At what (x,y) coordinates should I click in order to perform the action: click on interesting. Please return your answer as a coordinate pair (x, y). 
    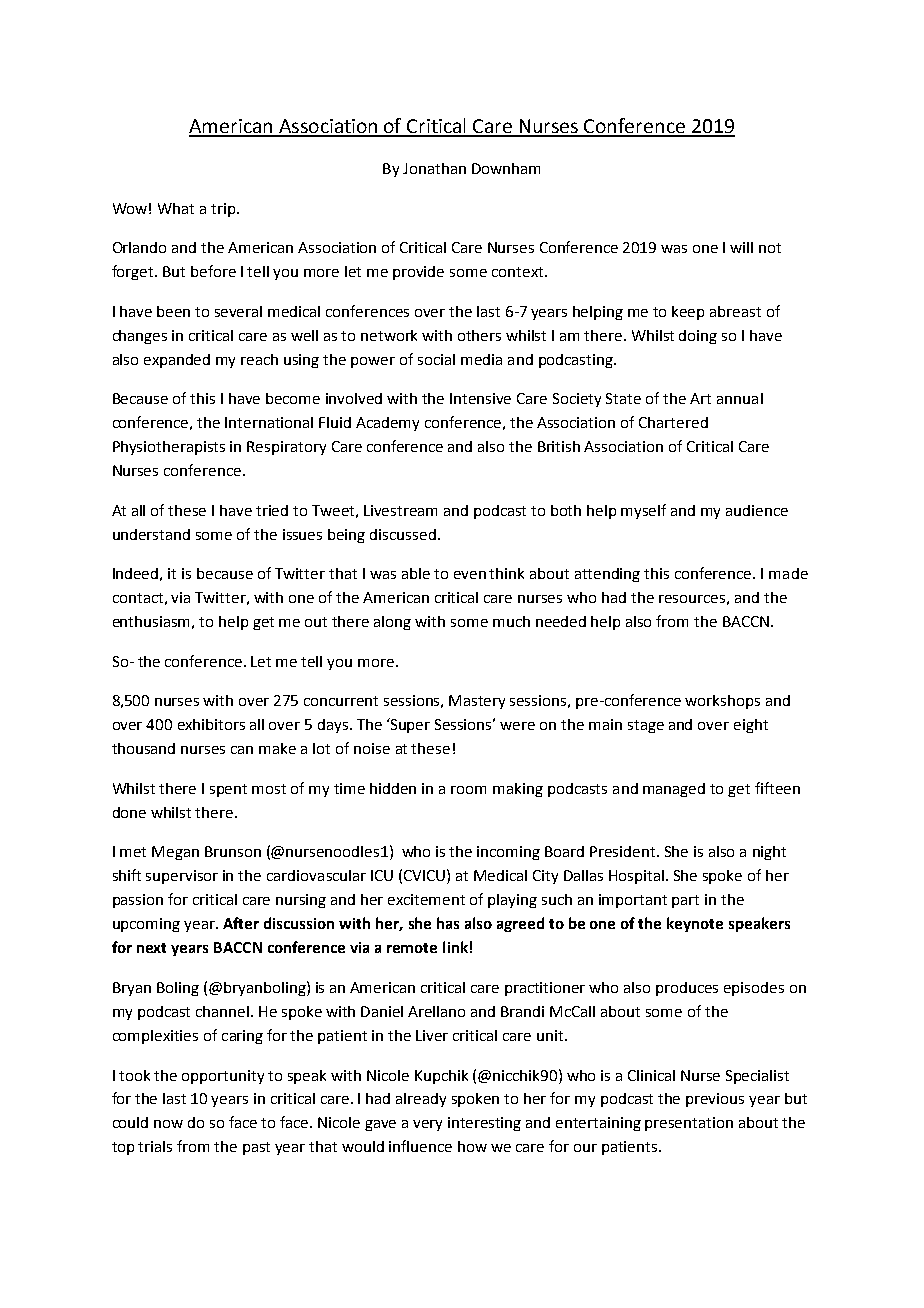
    Looking at the image, I should click on (484, 1124).
